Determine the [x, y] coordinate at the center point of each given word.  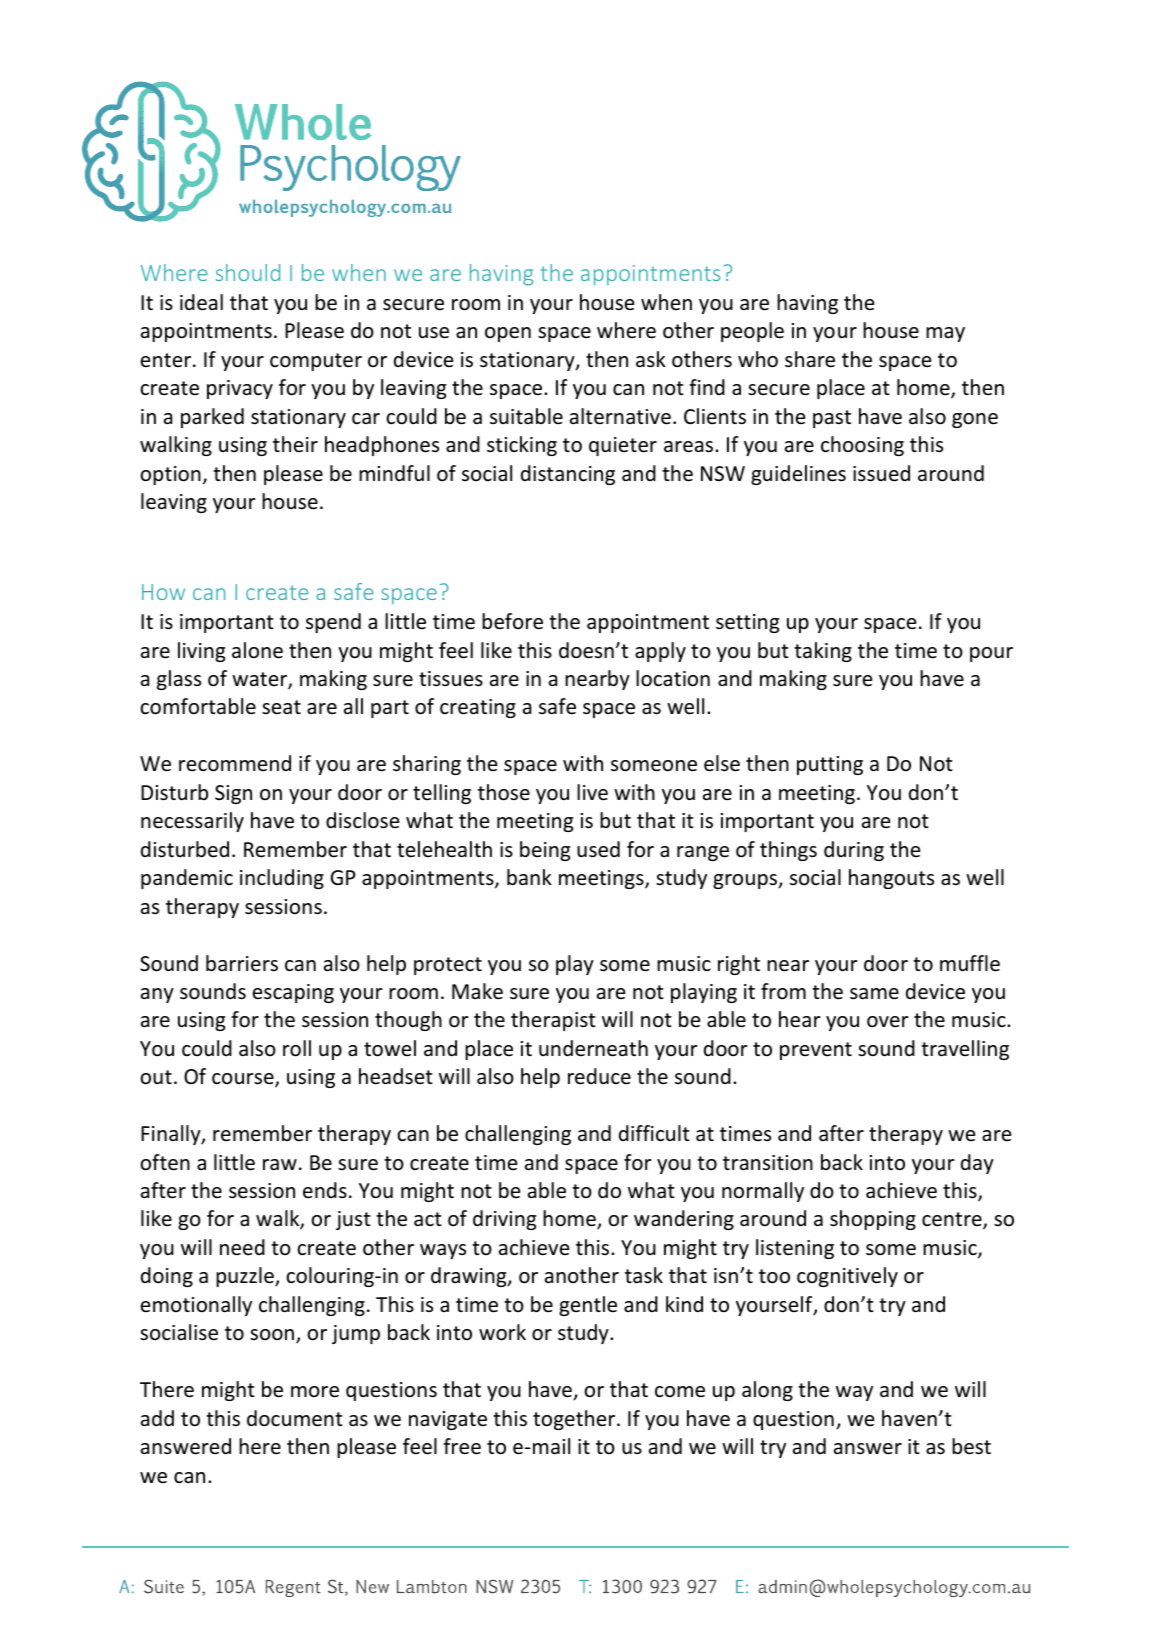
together [575, 1420]
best [971, 1446]
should [247, 272]
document [295, 1418]
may [945, 334]
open [508, 334]
